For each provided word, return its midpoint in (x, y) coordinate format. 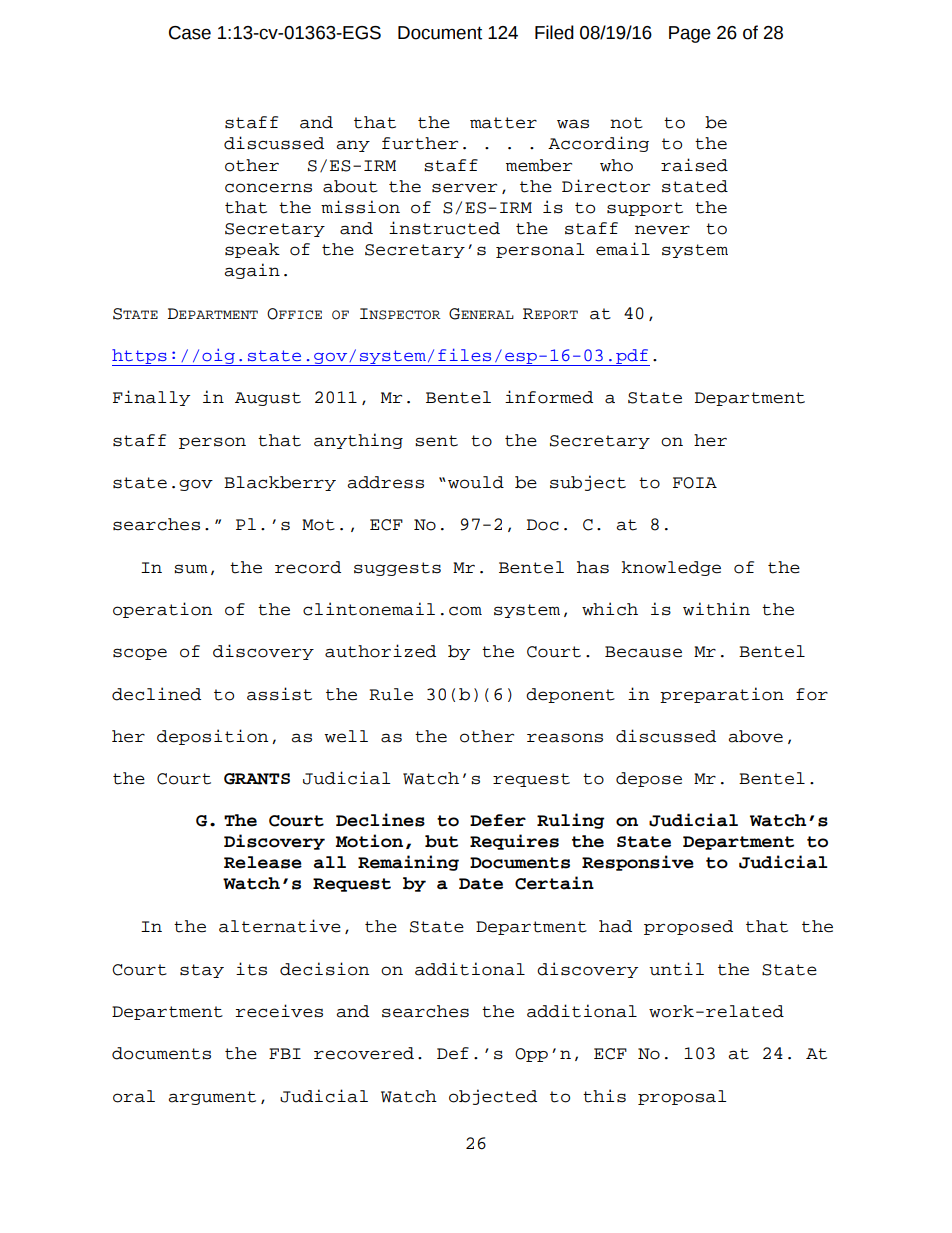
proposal (682, 1097)
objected (493, 1097)
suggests (397, 569)
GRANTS (257, 779)
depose (649, 779)
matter (503, 123)
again (252, 271)
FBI (285, 1053)
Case (190, 33)
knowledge (671, 568)
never (662, 230)
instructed (444, 228)
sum (191, 569)
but (441, 841)
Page (690, 34)
